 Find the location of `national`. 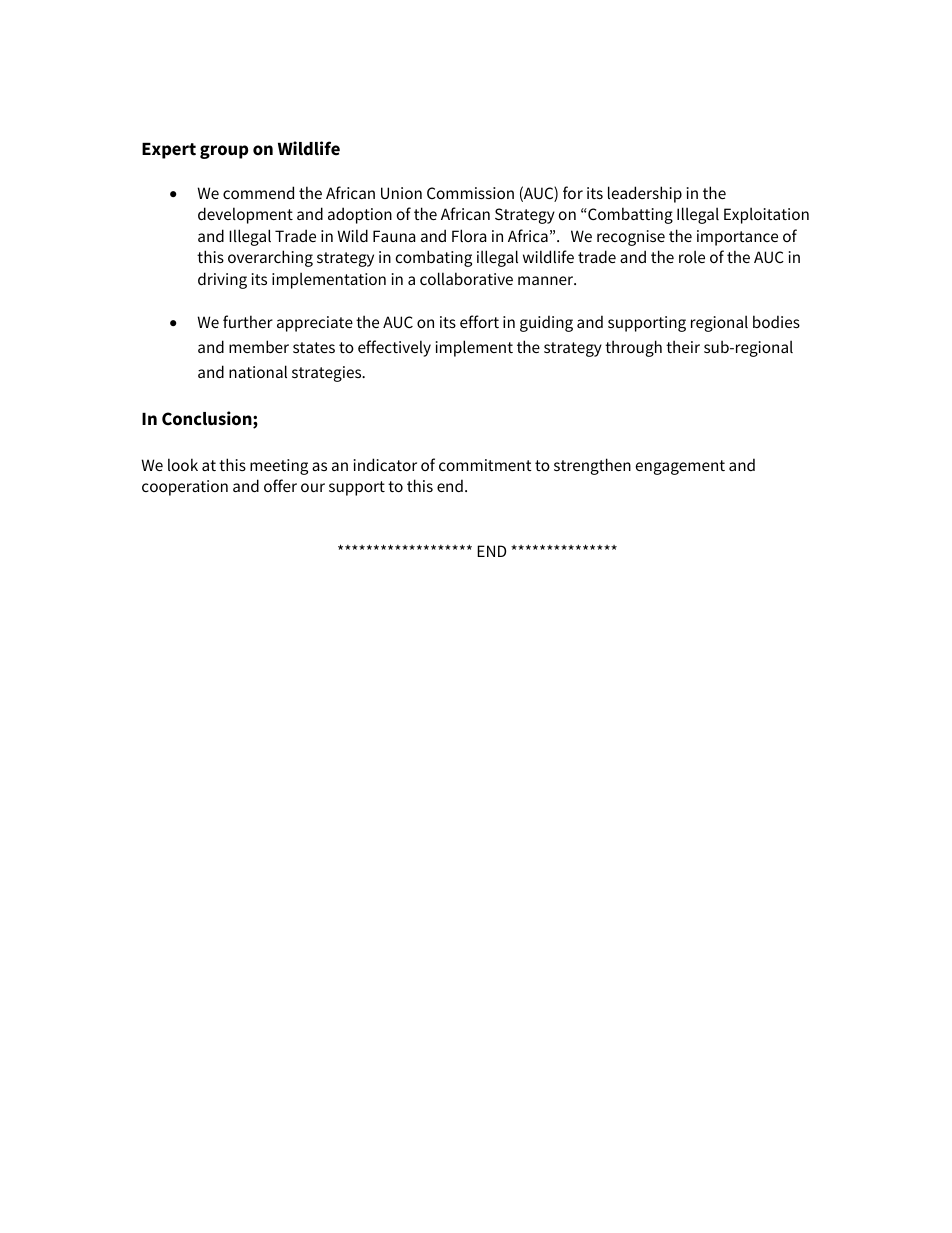

national is located at coordinates (258, 371).
